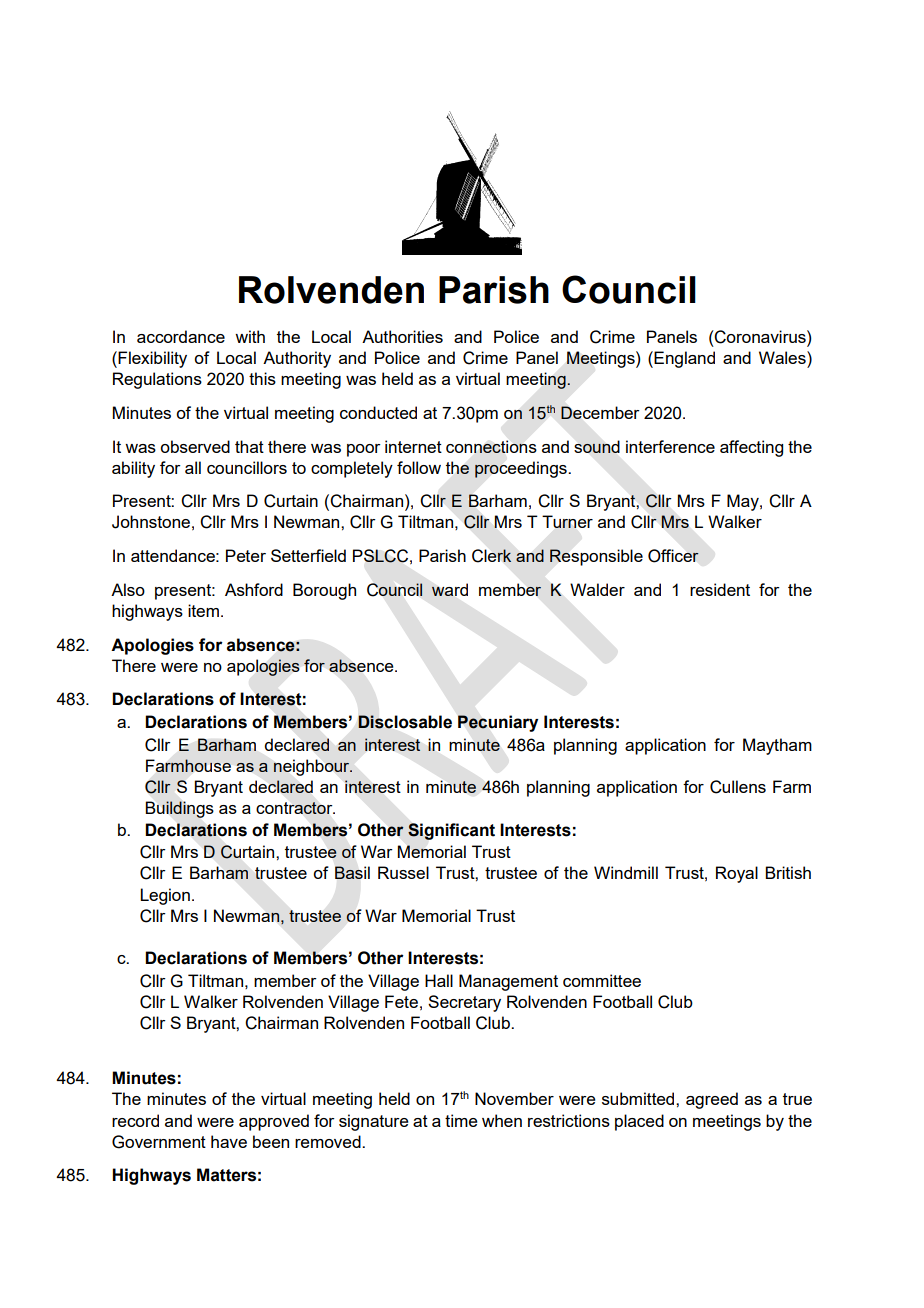  Describe the element at coordinates (402, 336) in the screenshot. I see `Authorities` at that location.
